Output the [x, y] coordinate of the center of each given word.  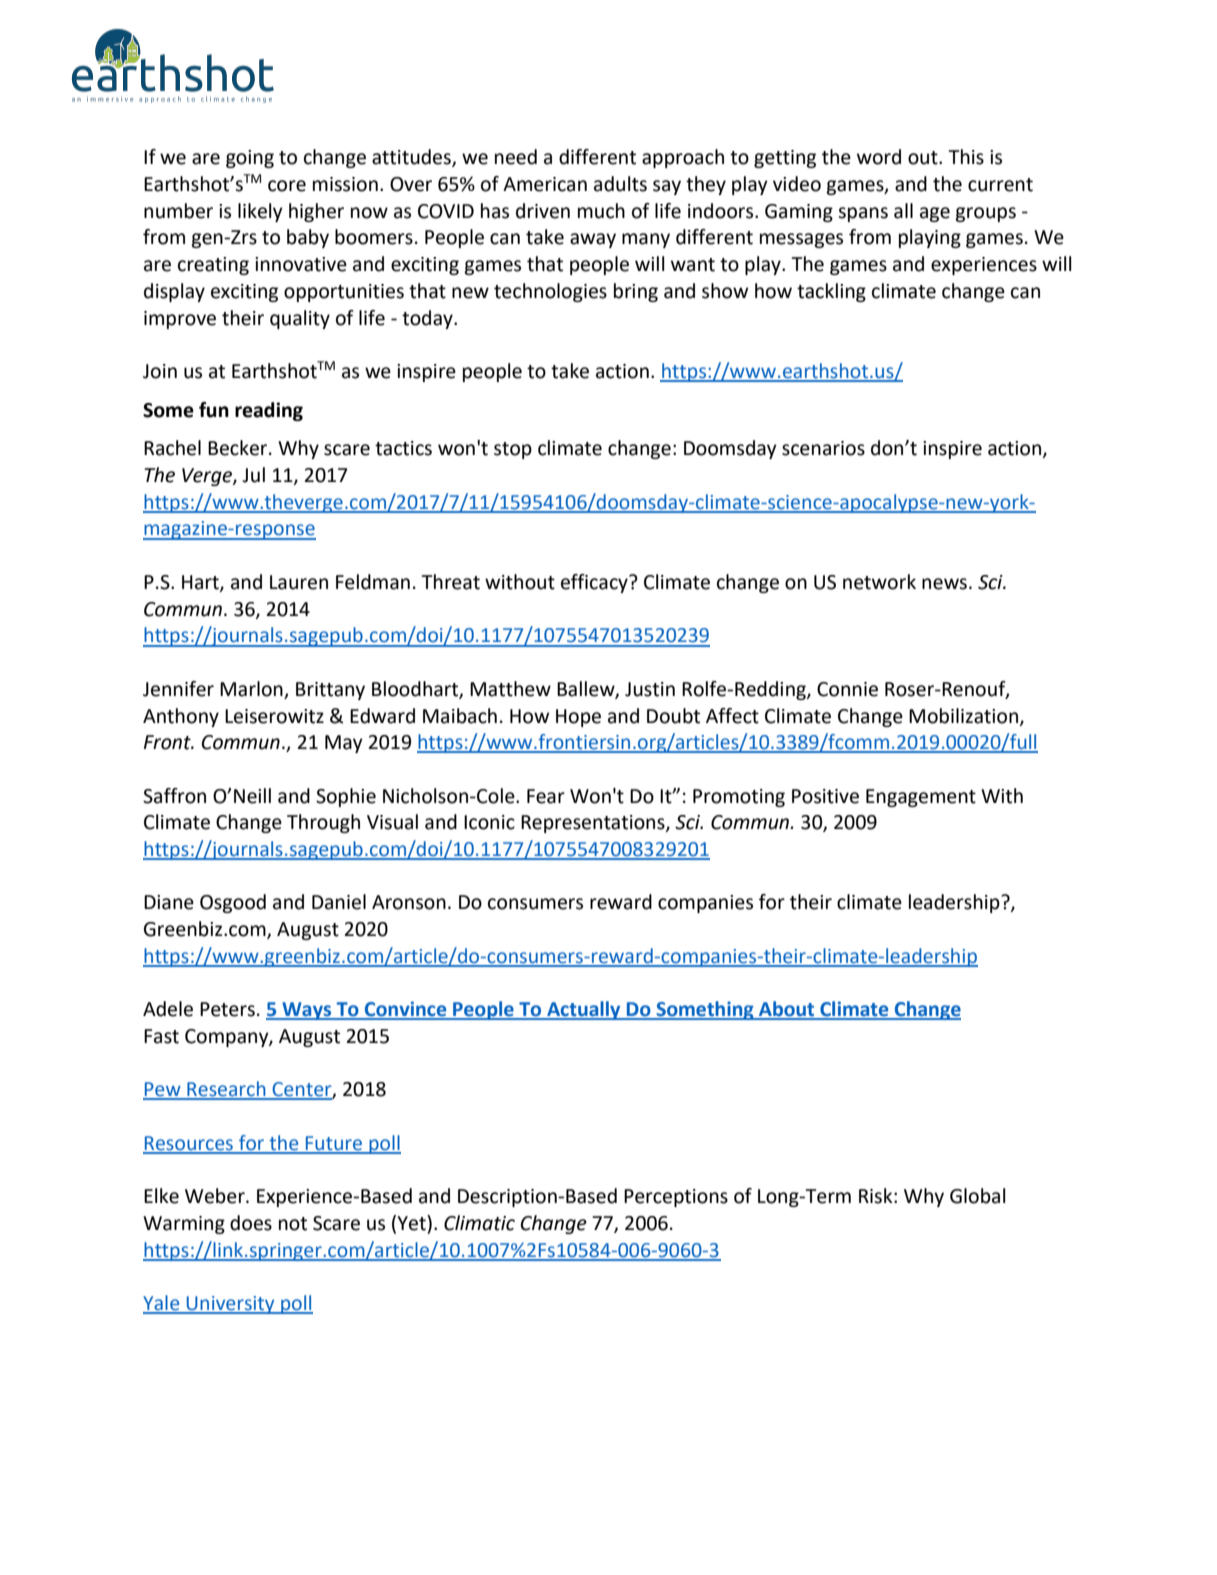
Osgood [233, 903]
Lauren [299, 582]
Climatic [479, 1223]
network [879, 582]
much [601, 211]
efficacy [595, 583]
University [231, 1305]
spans [863, 214]
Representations [594, 824]
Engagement [921, 798]
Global [978, 1196]
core [287, 186]
